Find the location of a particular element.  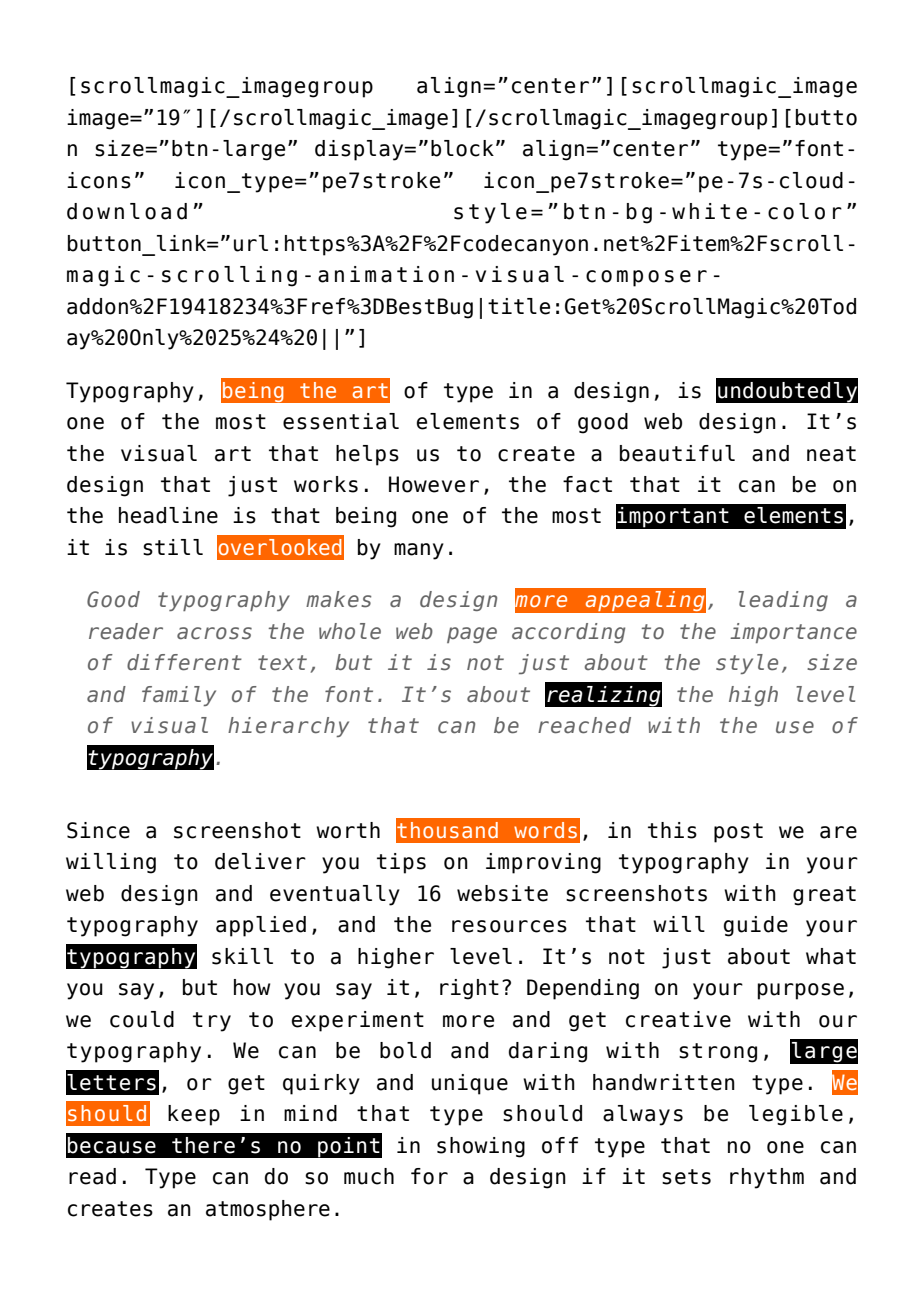

page is located at coordinates (472, 635).
